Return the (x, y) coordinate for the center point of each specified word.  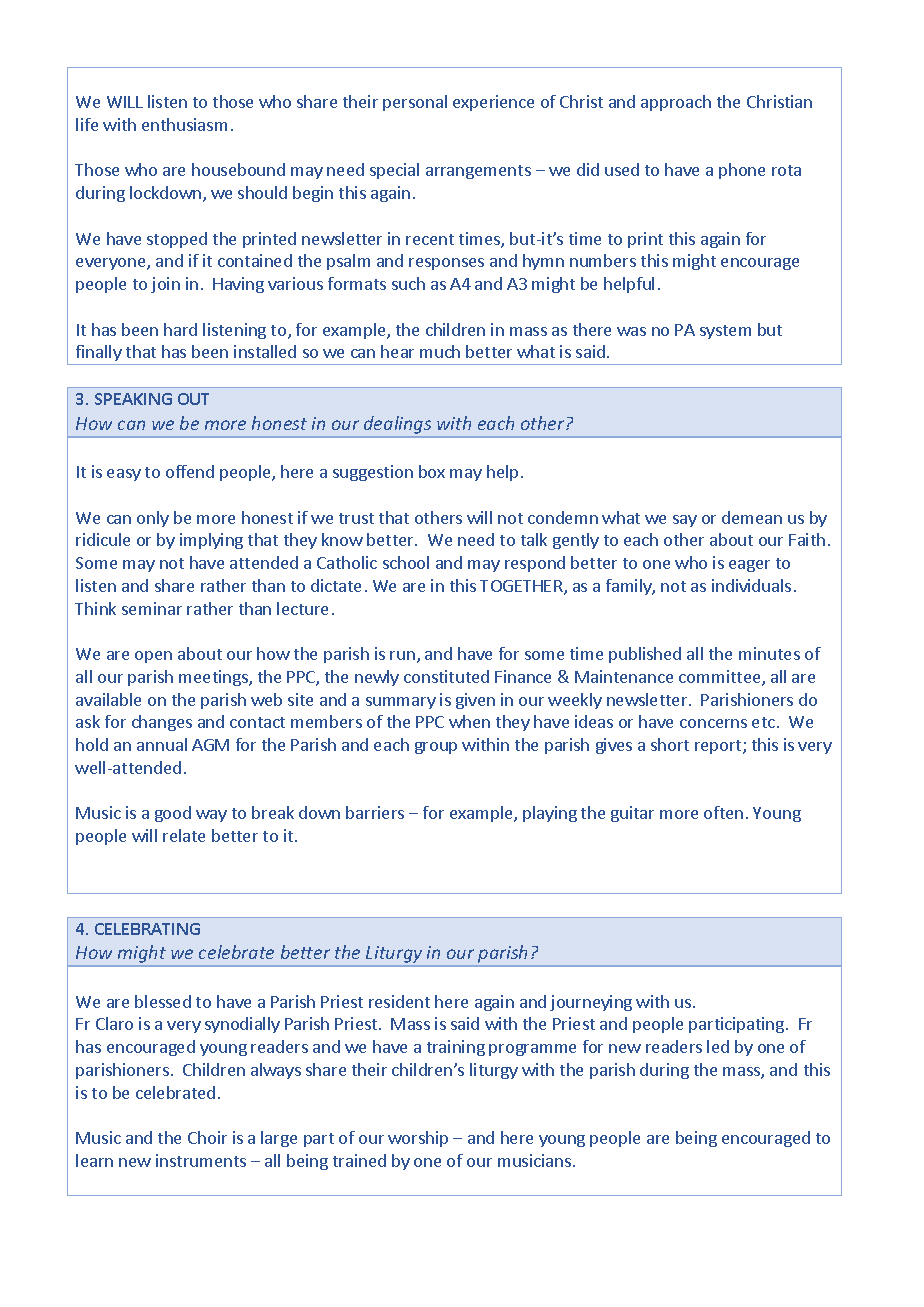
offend (190, 471)
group (436, 748)
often (723, 812)
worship (418, 1139)
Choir (207, 1137)
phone (742, 171)
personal (415, 103)
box (432, 471)
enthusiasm (184, 124)
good (173, 814)
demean (752, 517)
